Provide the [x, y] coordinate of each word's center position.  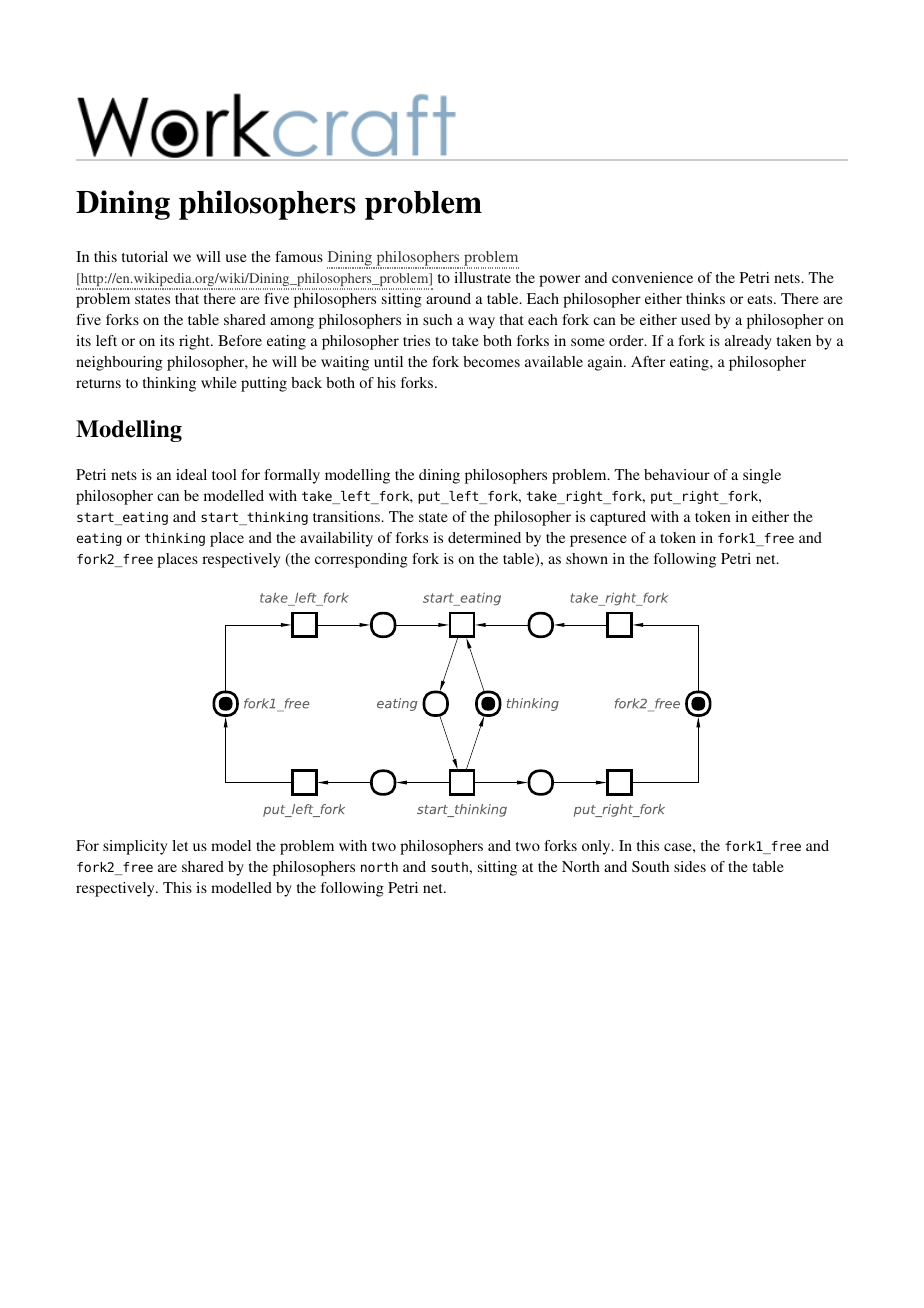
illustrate [482, 277]
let [180, 845]
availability [336, 539]
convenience [652, 277]
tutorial [145, 256]
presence [598, 541]
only [597, 847]
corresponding [361, 560]
